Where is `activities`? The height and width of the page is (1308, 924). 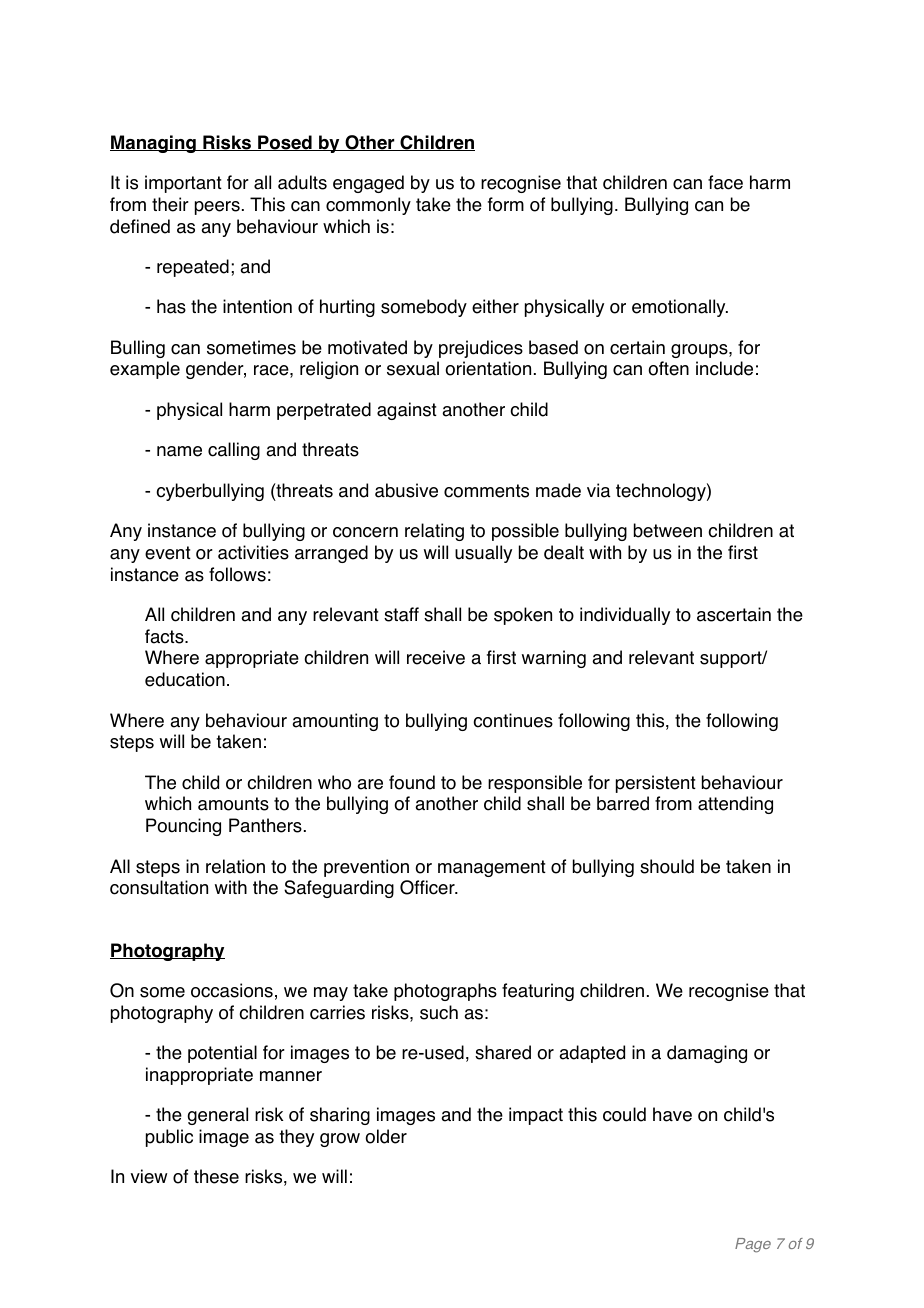 activities is located at coordinates (253, 552).
